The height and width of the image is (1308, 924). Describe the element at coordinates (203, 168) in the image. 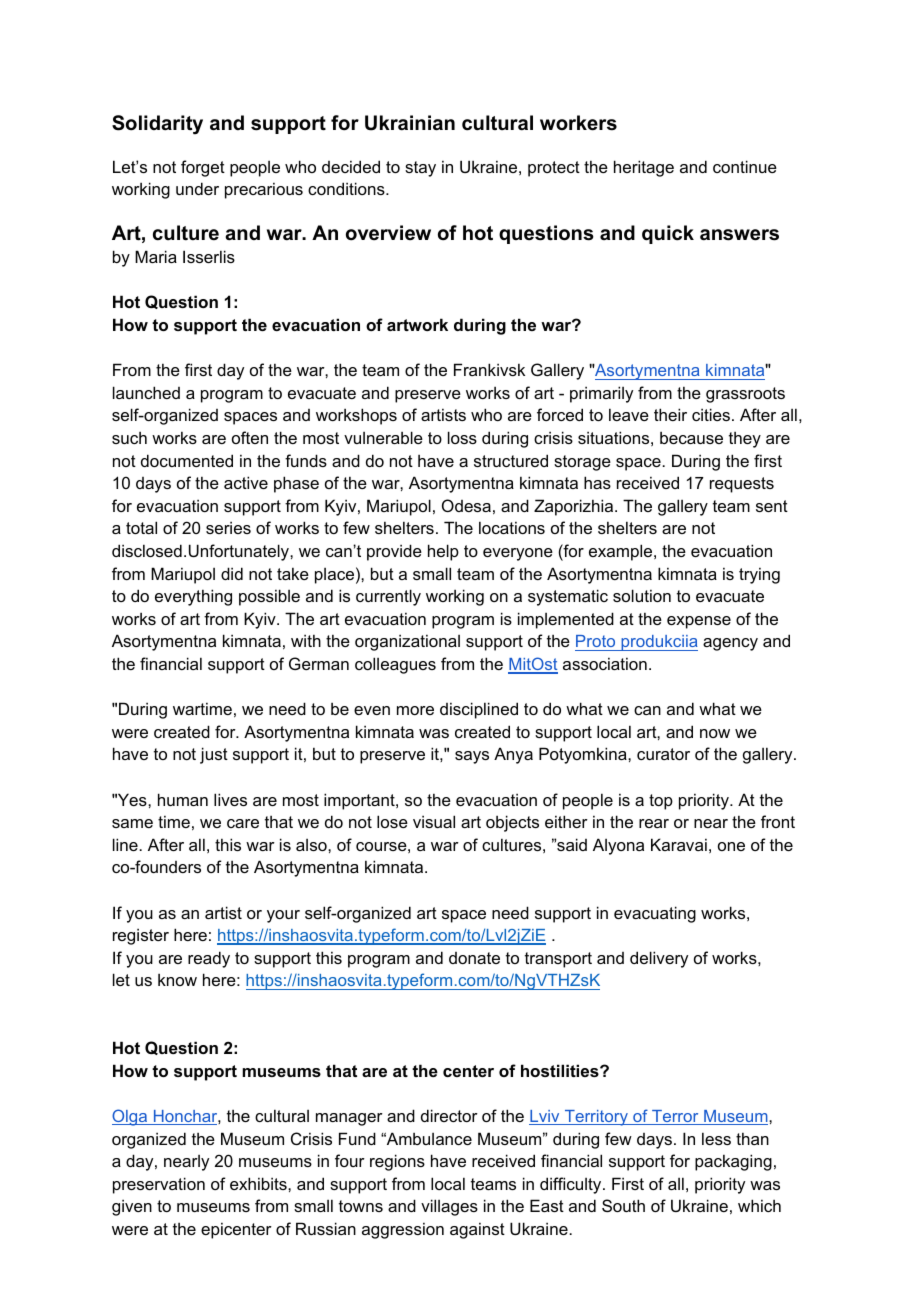

I see `forget` at that location.
